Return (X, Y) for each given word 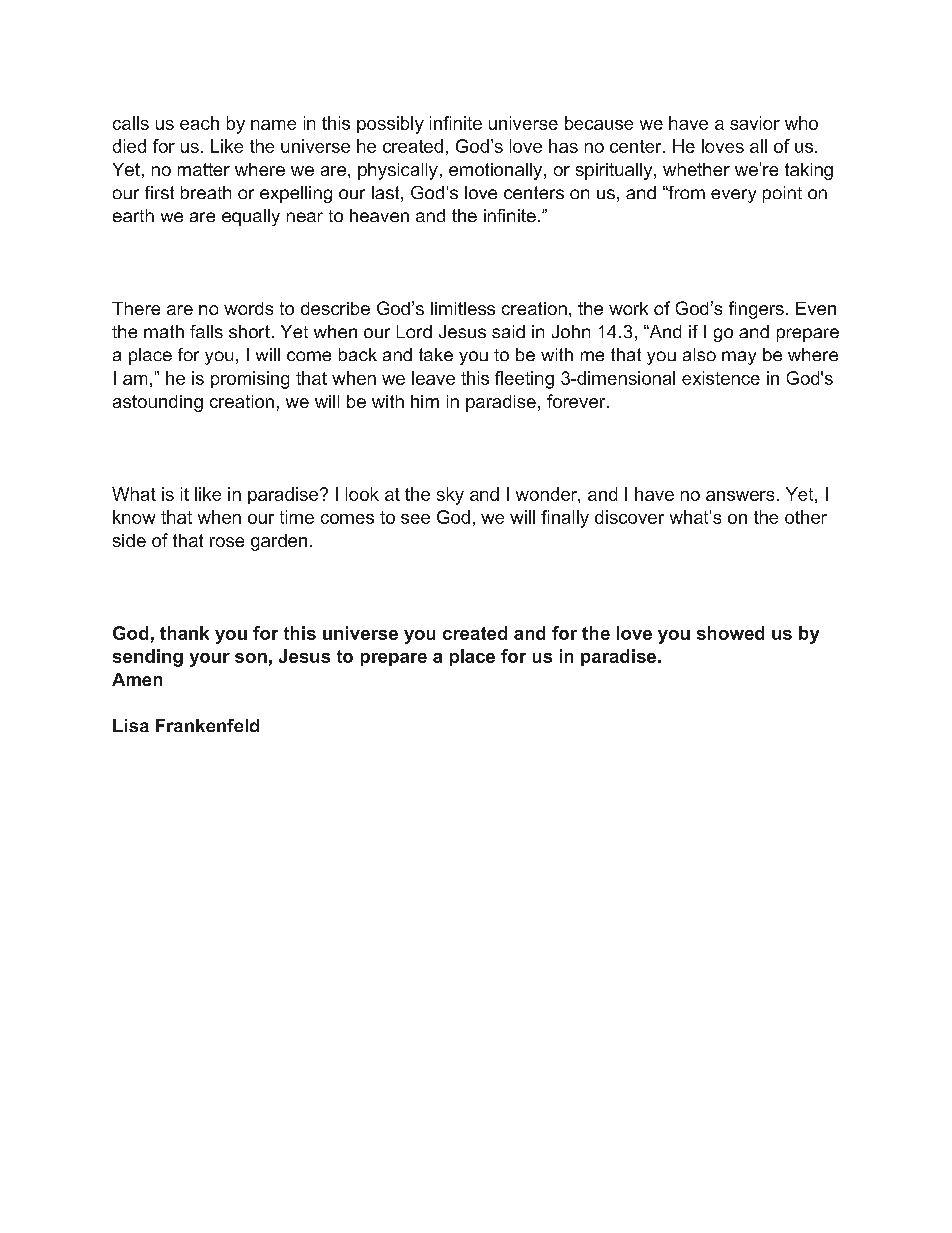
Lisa (131, 725)
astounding (158, 403)
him (425, 401)
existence (721, 378)
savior (755, 123)
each (199, 123)
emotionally (497, 171)
